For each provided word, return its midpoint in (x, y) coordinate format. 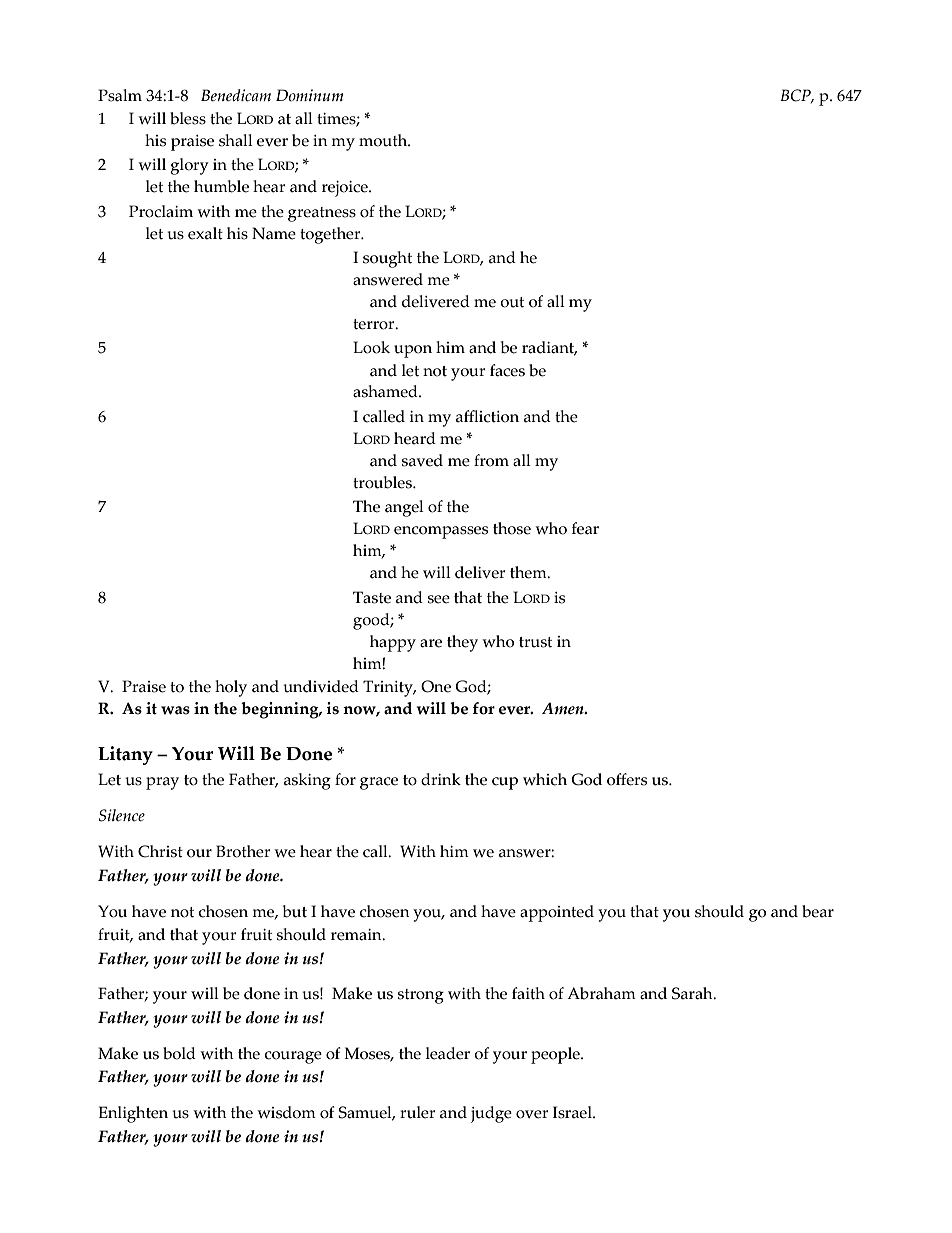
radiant (549, 348)
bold (179, 1053)
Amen (564, 708)
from (491, 460)
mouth (384, 140)
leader (448, 1053)
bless (188, 118)
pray (162, 783)
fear (585, 528)
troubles (383, 482)
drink (441, 779)
